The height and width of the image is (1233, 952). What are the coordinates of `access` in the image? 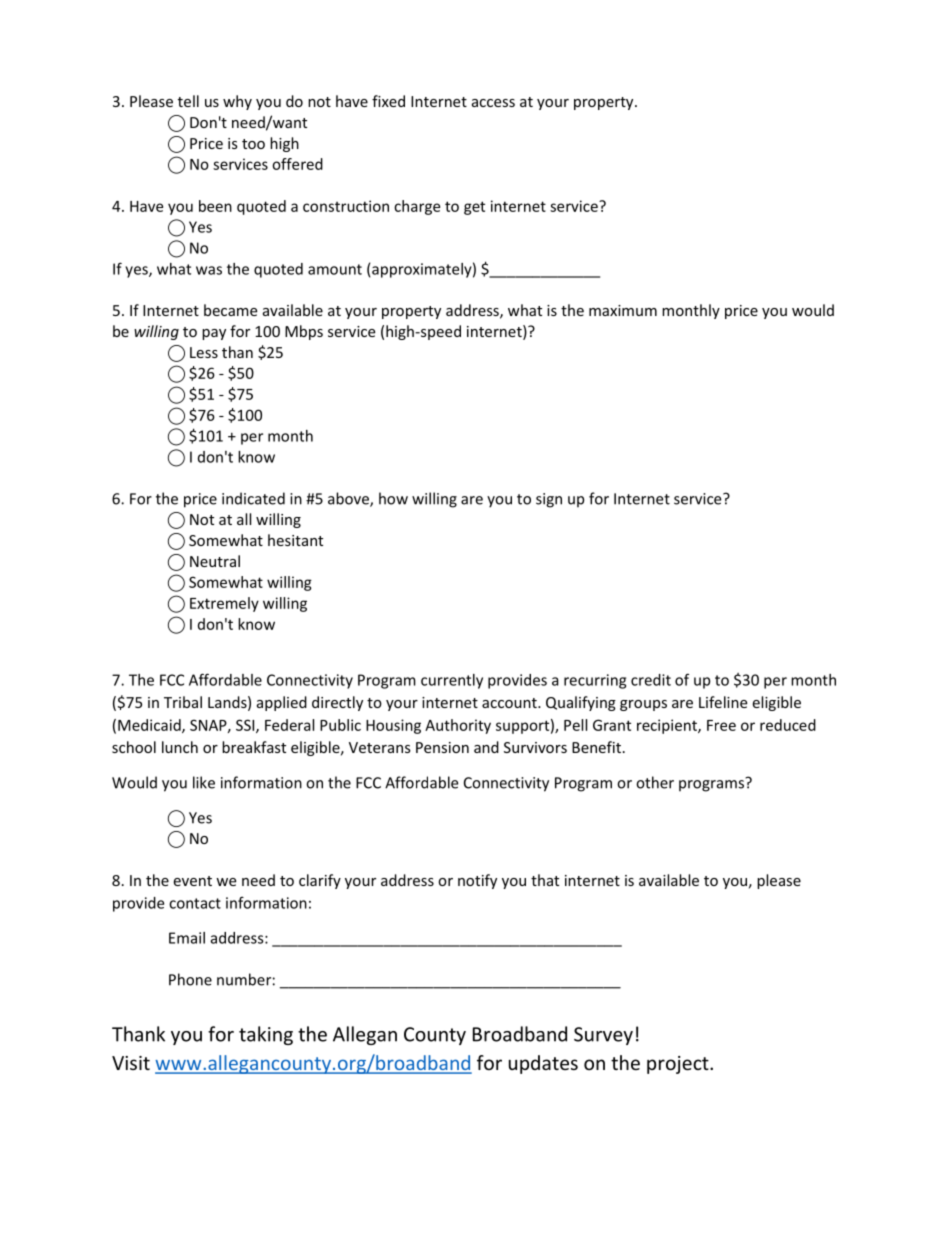 It's located at (493, 103).
